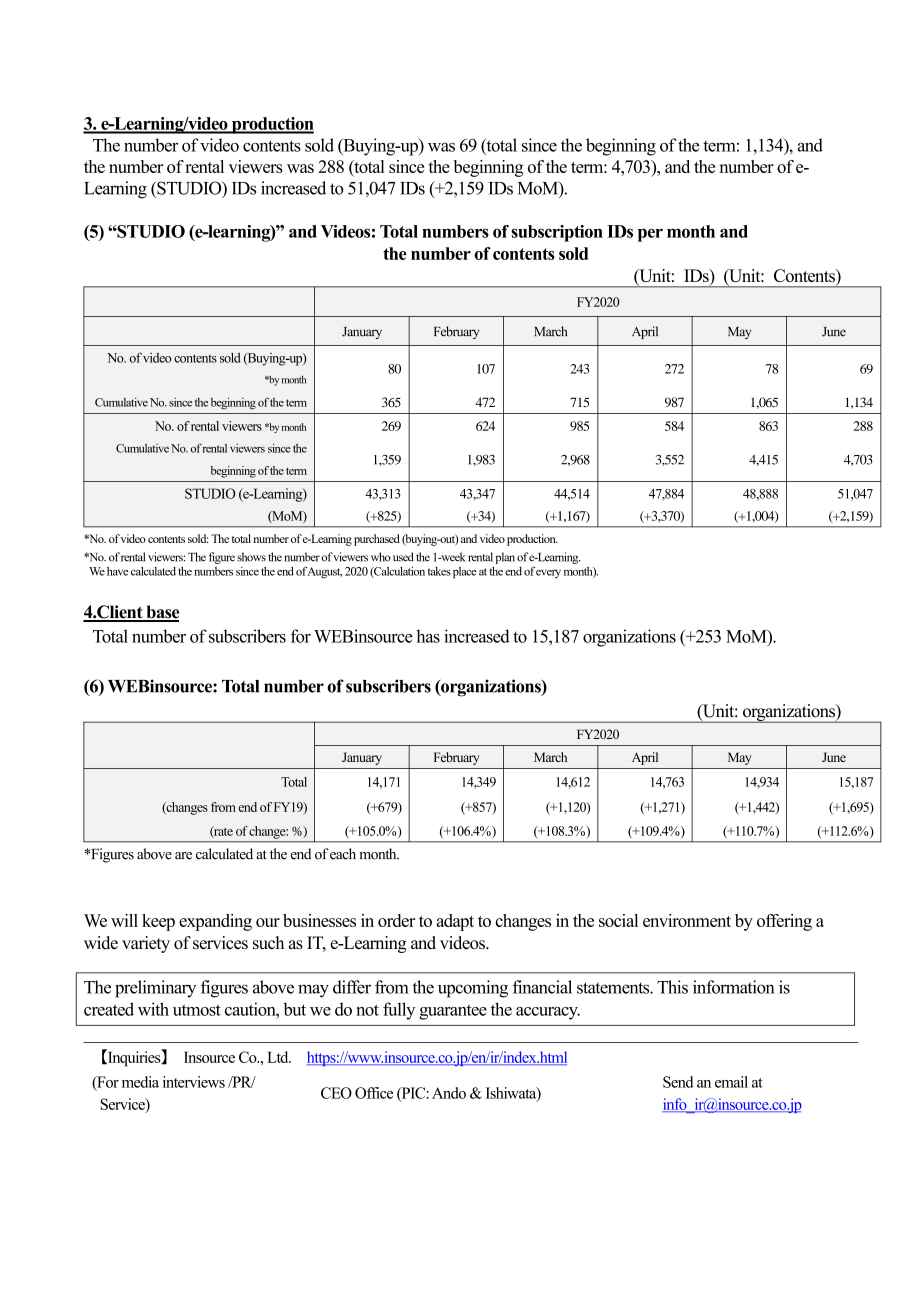 The height and width of the document is (1308, 924). What do you see at coordinates (557, 233) in the document?
I see `subscription` at bounding box center [557, 233].
